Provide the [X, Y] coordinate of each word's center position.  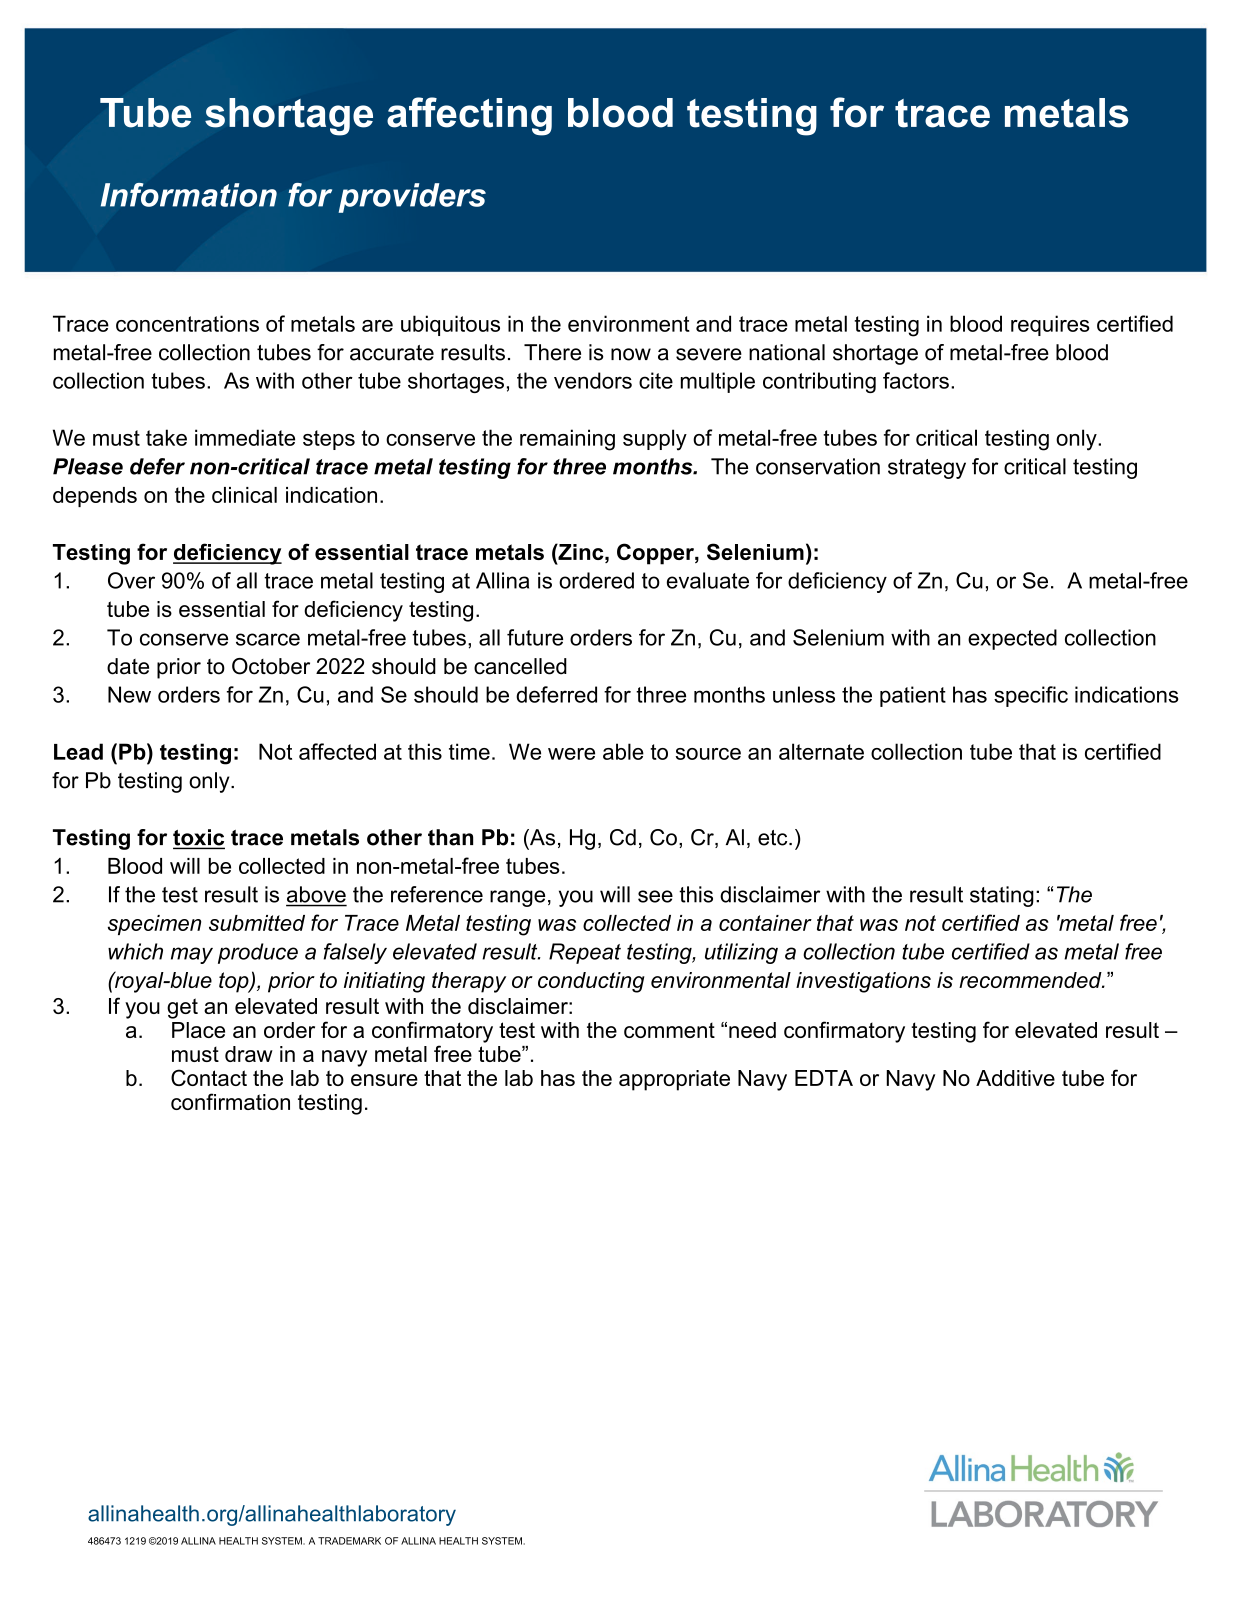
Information [189, 195]
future [535, 637]
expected [1012, 639]
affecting [469, 116]
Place [198, 1030]
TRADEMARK [349, 1541]
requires [1050, 325]
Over [131, 580]
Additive [1015, 1078]
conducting [591, 982]
